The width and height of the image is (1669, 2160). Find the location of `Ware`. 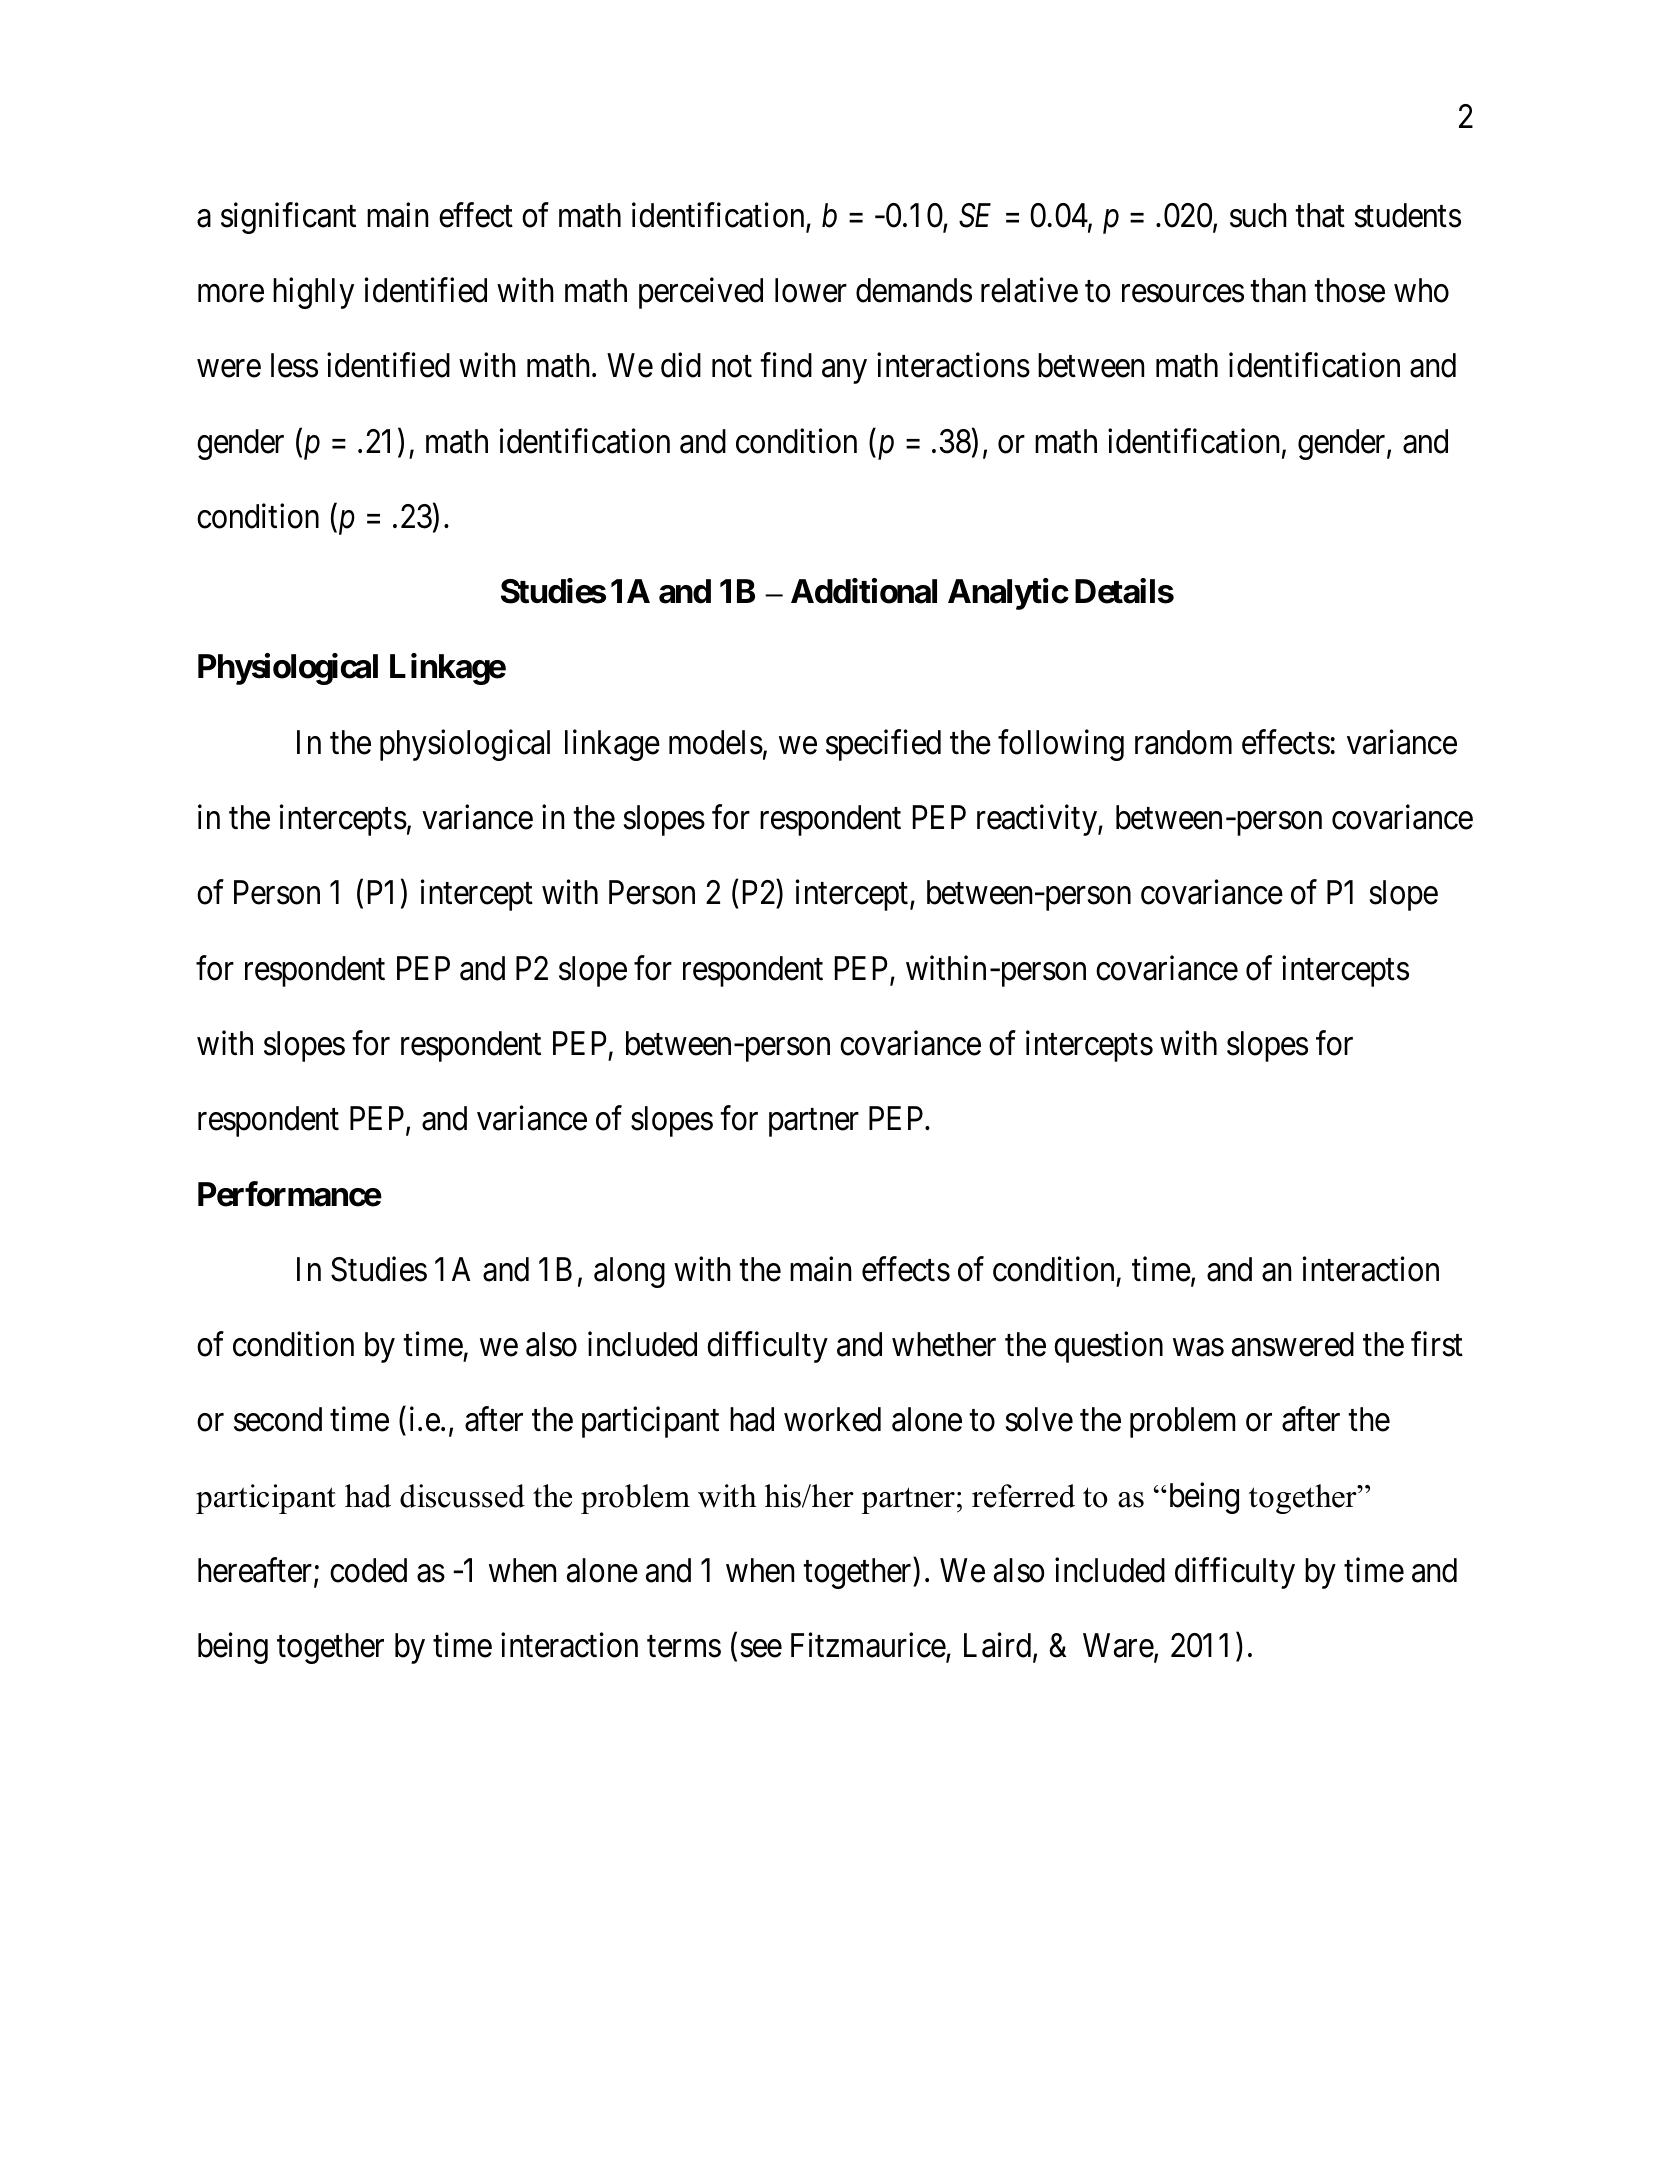

Ware is located at coordinates (1118, 1646).
